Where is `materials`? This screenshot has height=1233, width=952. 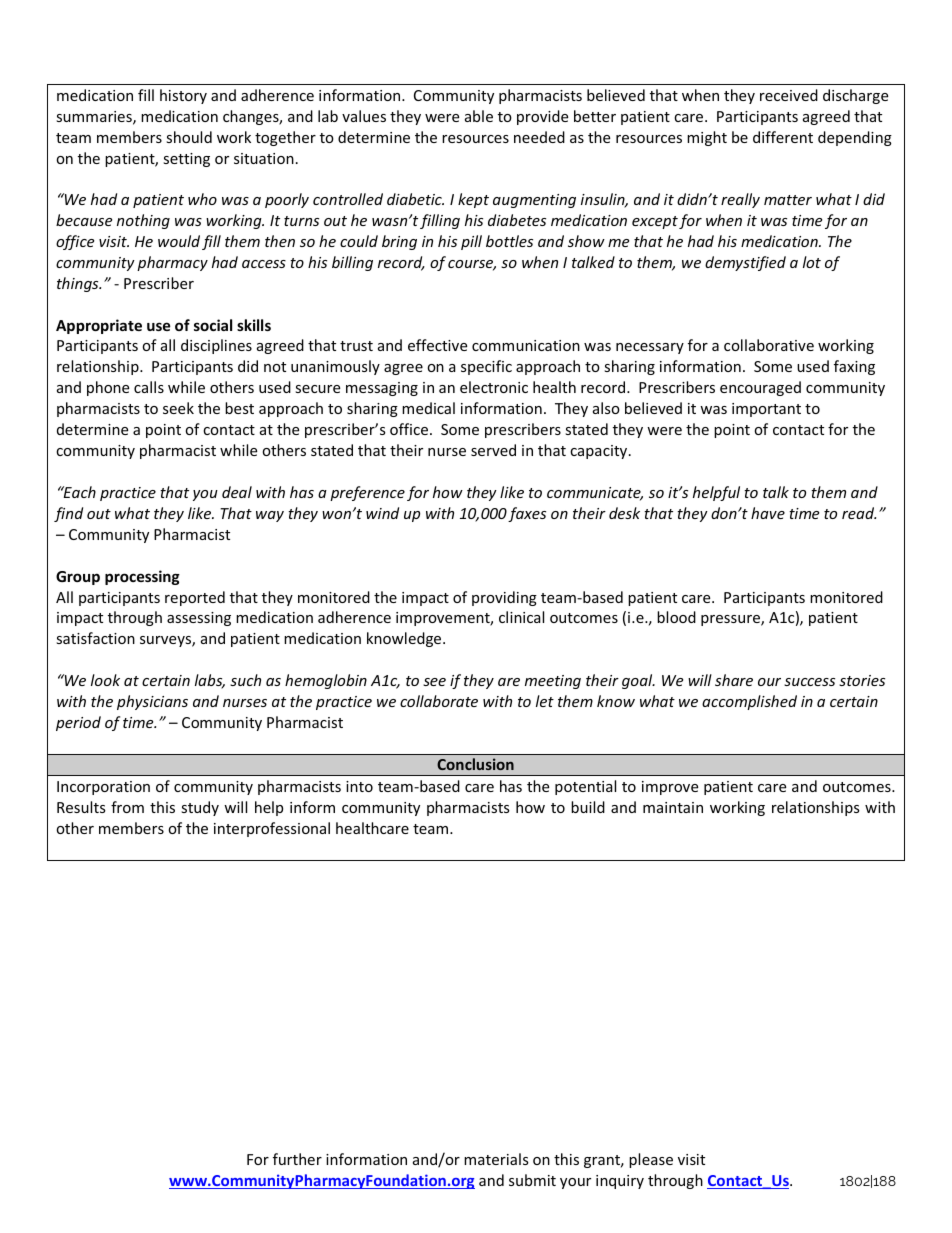
materials is located at coordinates (496, 1159).
